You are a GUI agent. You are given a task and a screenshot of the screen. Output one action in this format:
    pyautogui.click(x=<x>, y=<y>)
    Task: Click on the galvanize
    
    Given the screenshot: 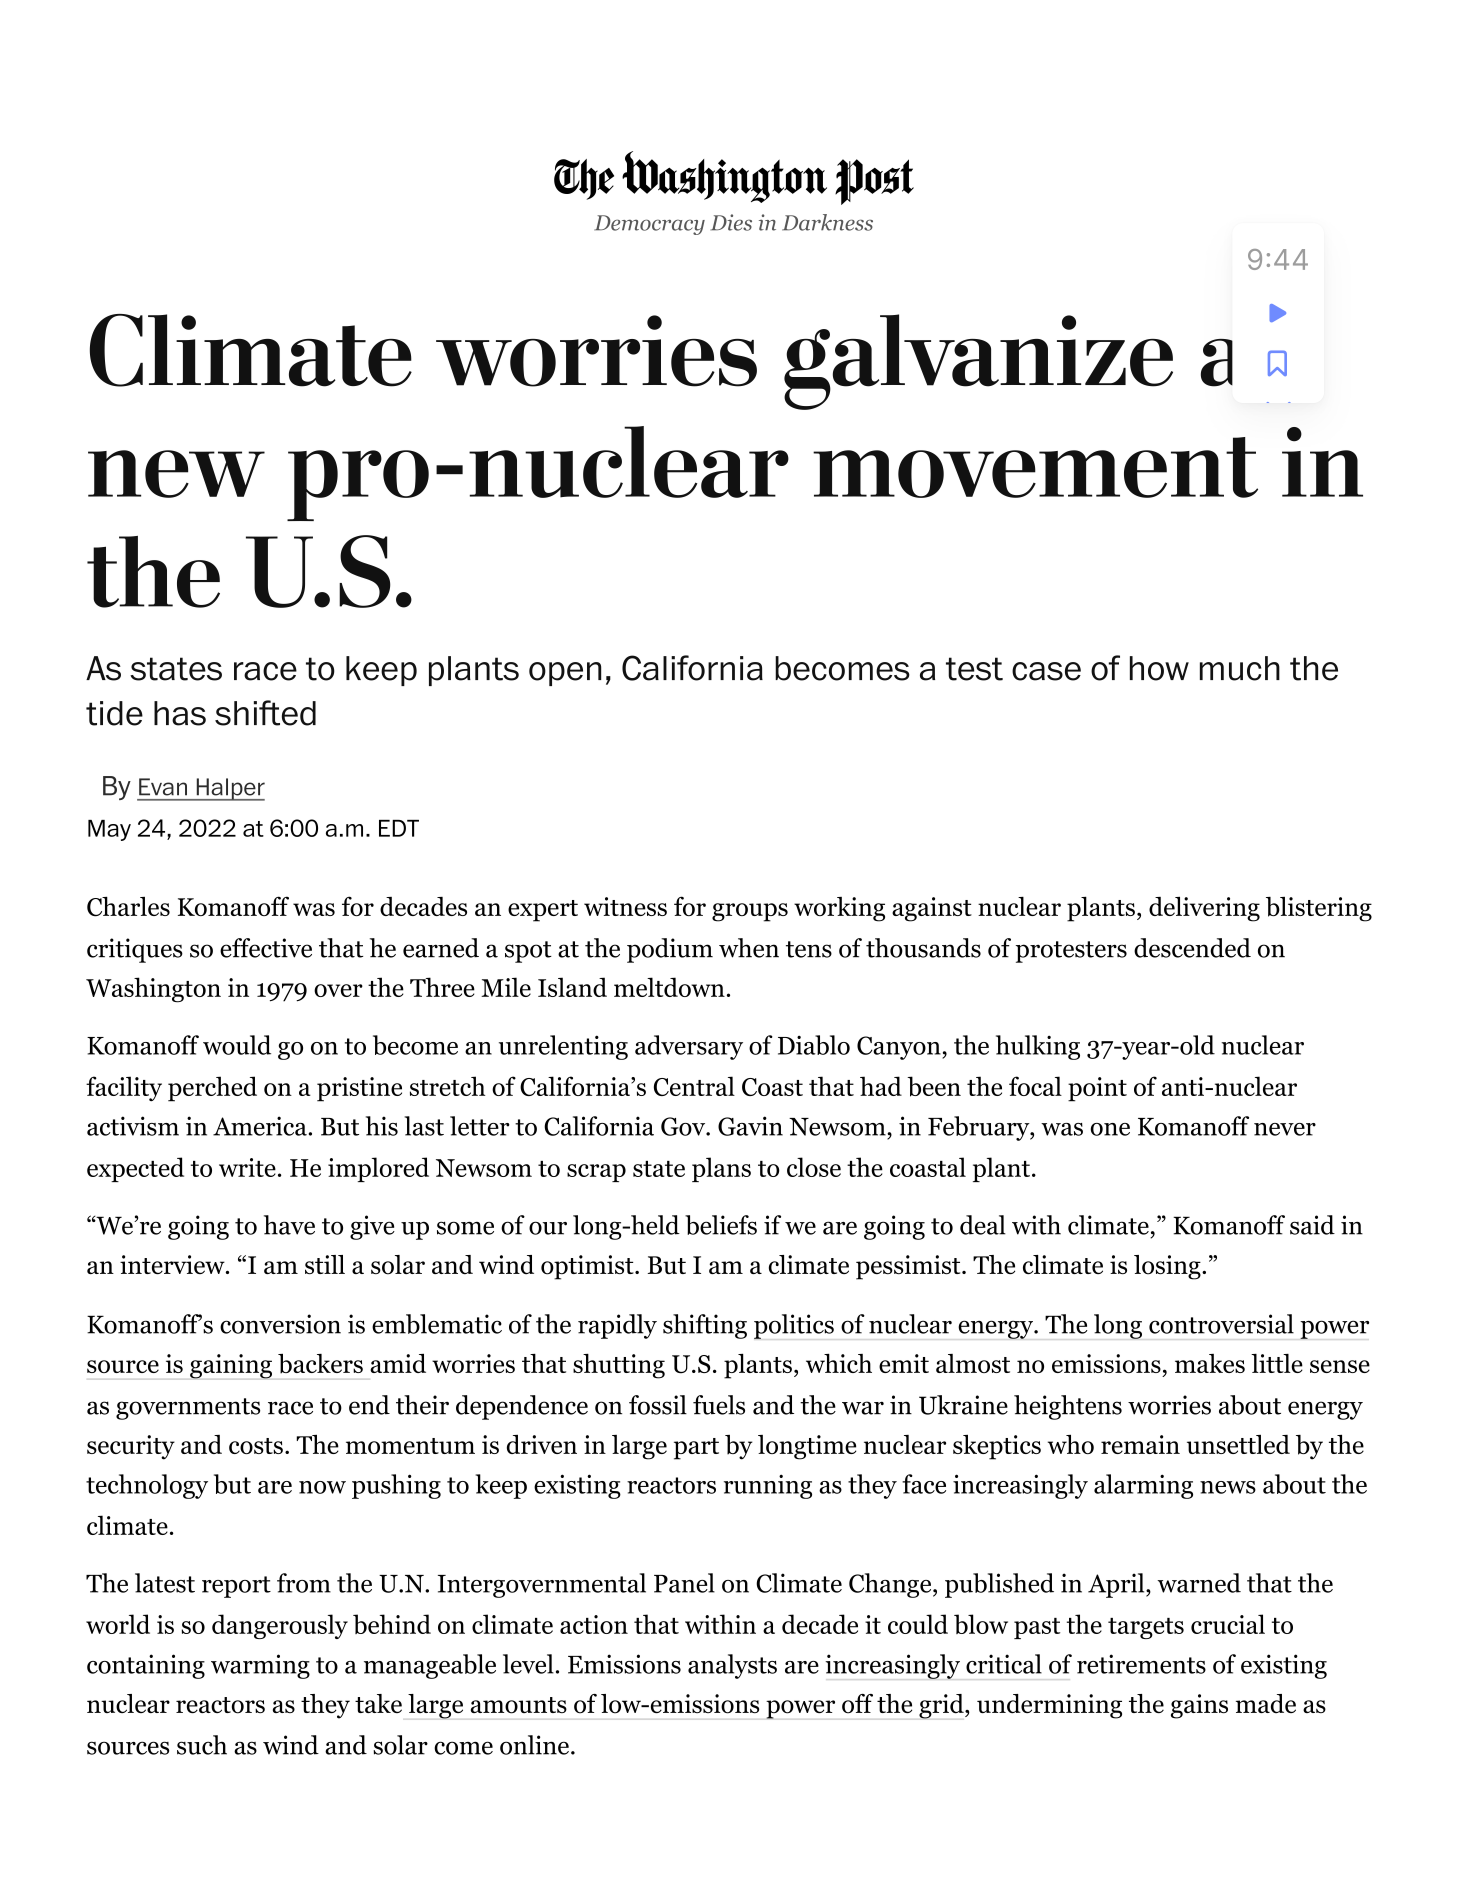 What is the action you would take?
    pyautogui.click(x=978, y=362)
